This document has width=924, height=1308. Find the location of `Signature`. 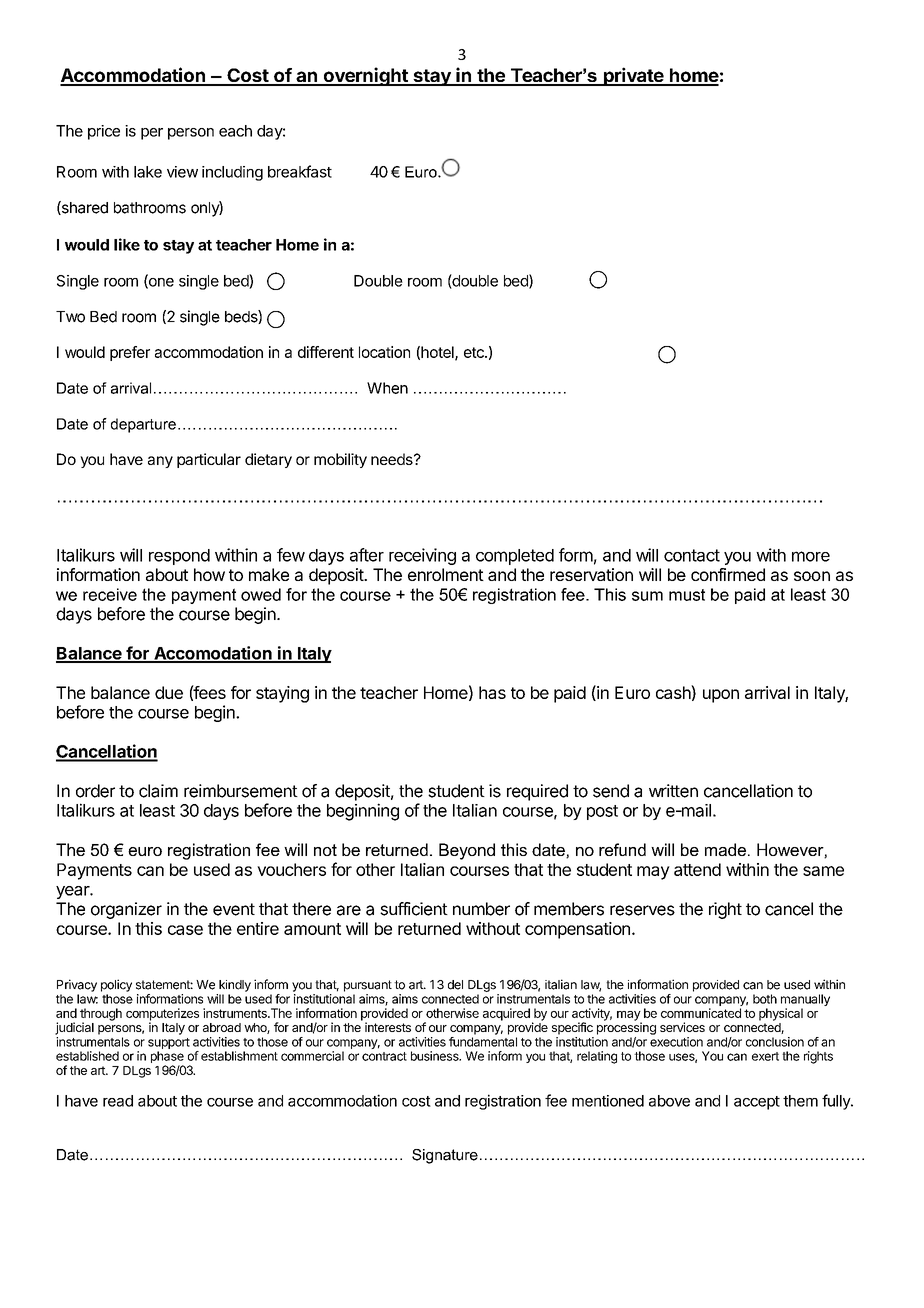

Signature is located at coordinates (445, 1156).
